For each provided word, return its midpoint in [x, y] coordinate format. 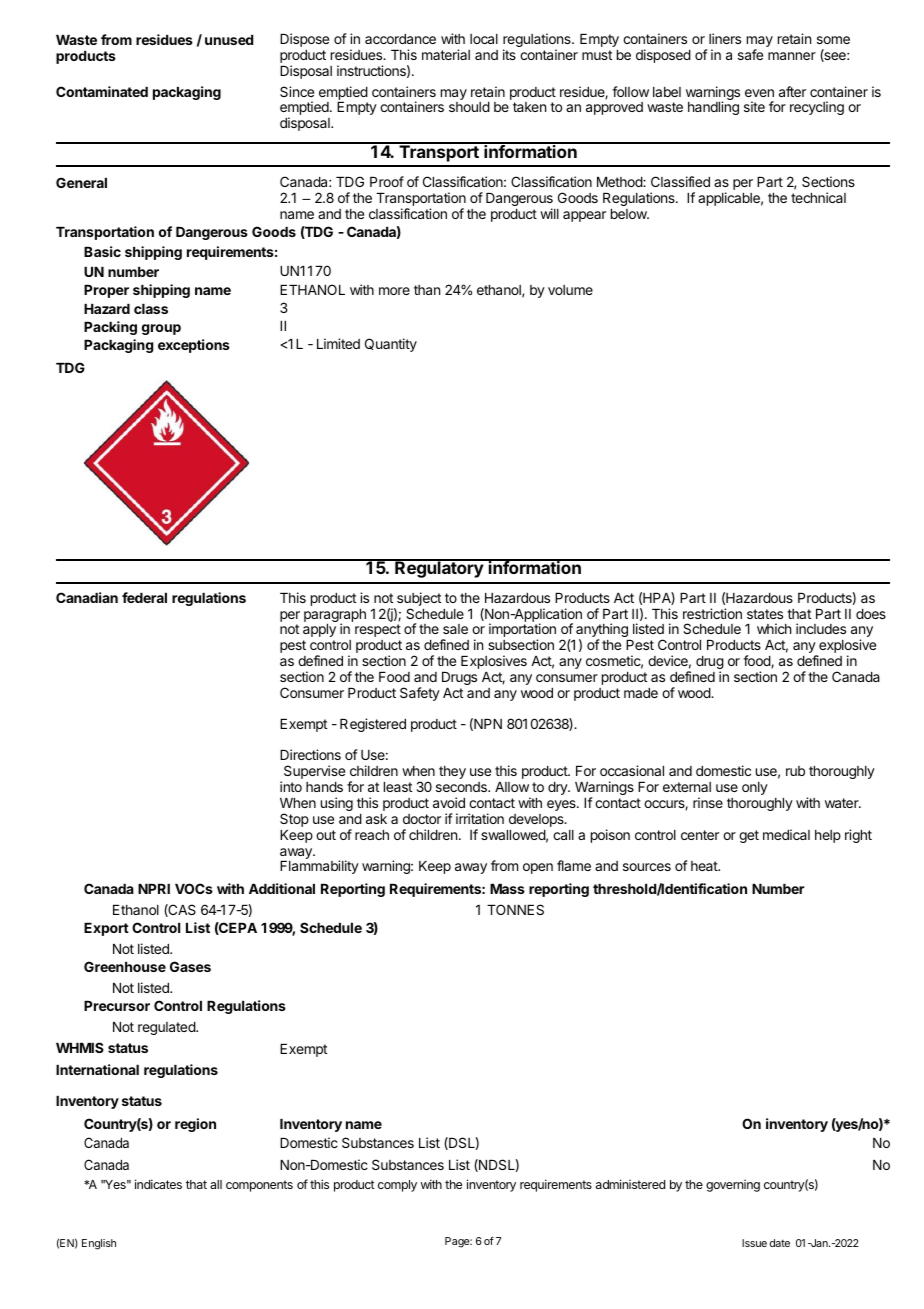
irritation [480, 818]
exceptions [194, 346]
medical [786, 834]
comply [397, 1186]
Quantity [391, 345]
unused [229, 40]
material [446, 54]
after [792, 91]
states [765, 614]
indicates [158, 1184]
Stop [294, 820]
